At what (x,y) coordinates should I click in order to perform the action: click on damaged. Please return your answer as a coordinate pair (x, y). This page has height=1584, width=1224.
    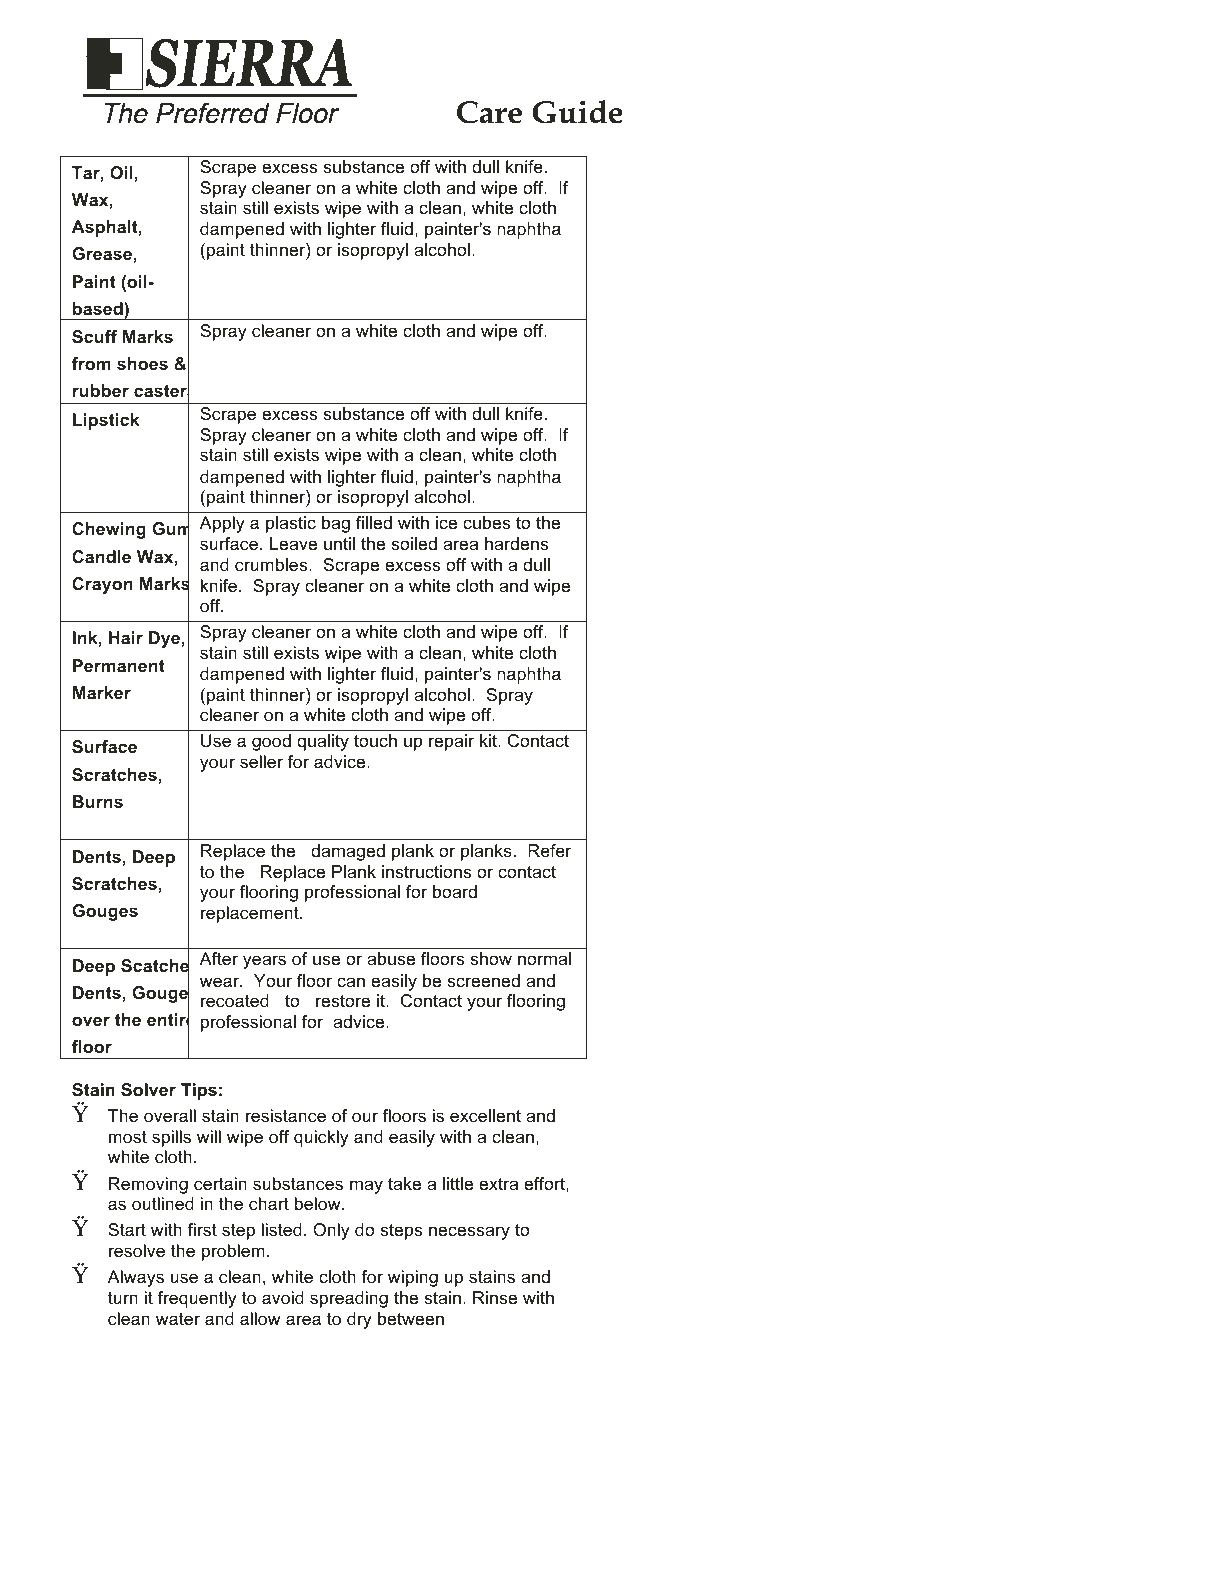
    Looking at the image, I should click on (348, 852).
